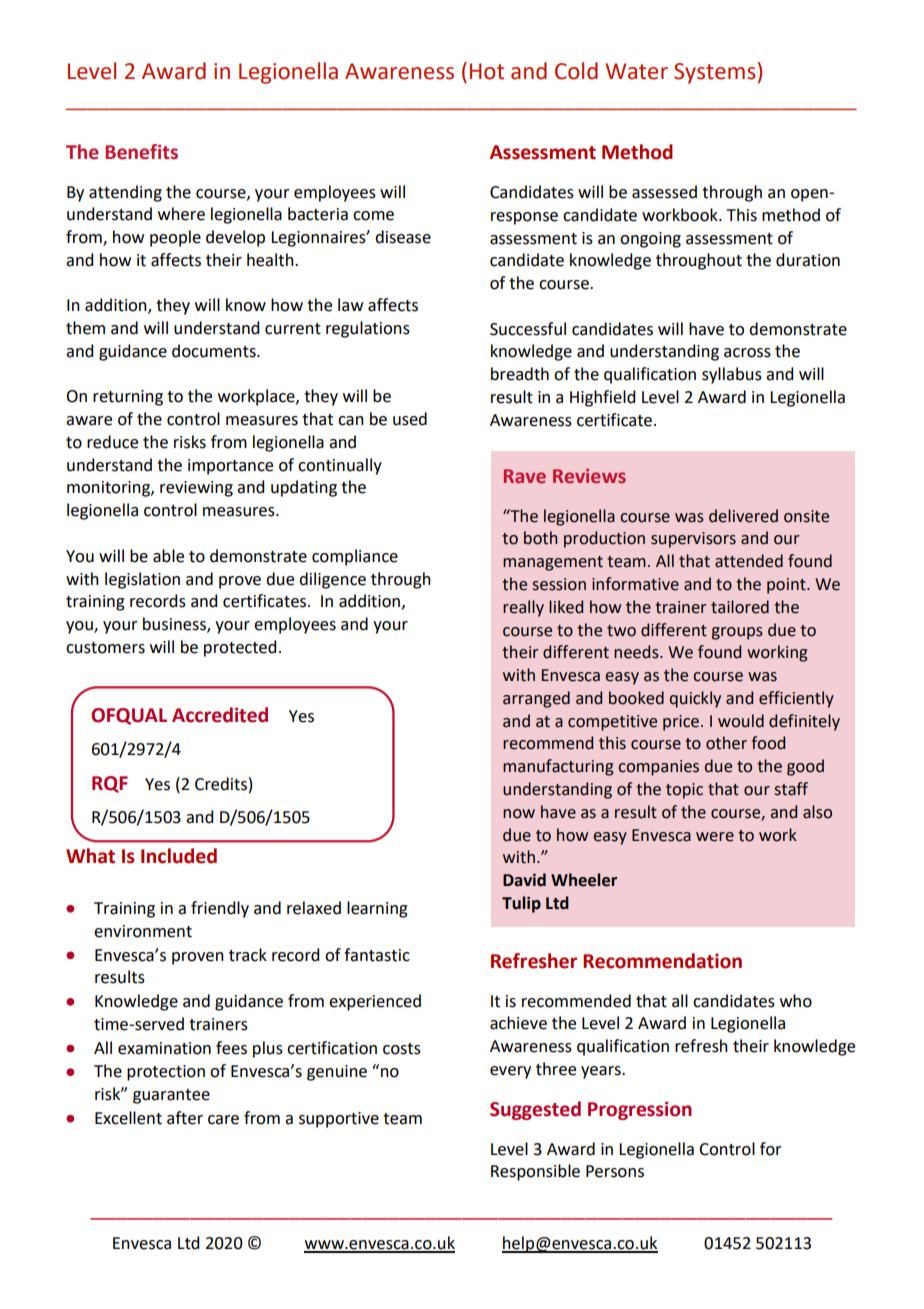 This document has width=924, height=1309. What do you see at coordinates (737, 633) in the document?
I see `groups` at bounding box center [737, 633].
